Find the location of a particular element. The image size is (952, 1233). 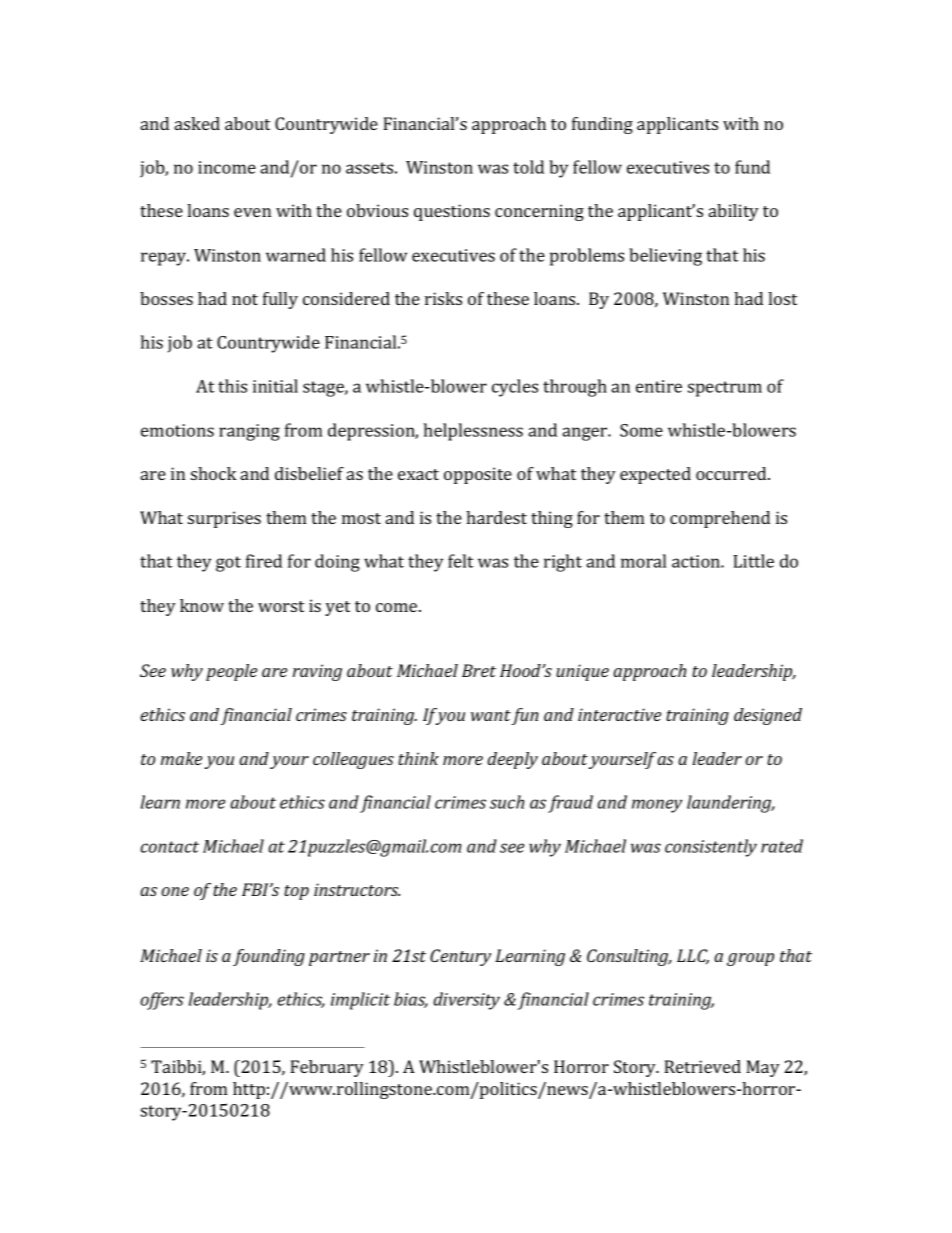

offers is located at coordinates (162, 1001).
